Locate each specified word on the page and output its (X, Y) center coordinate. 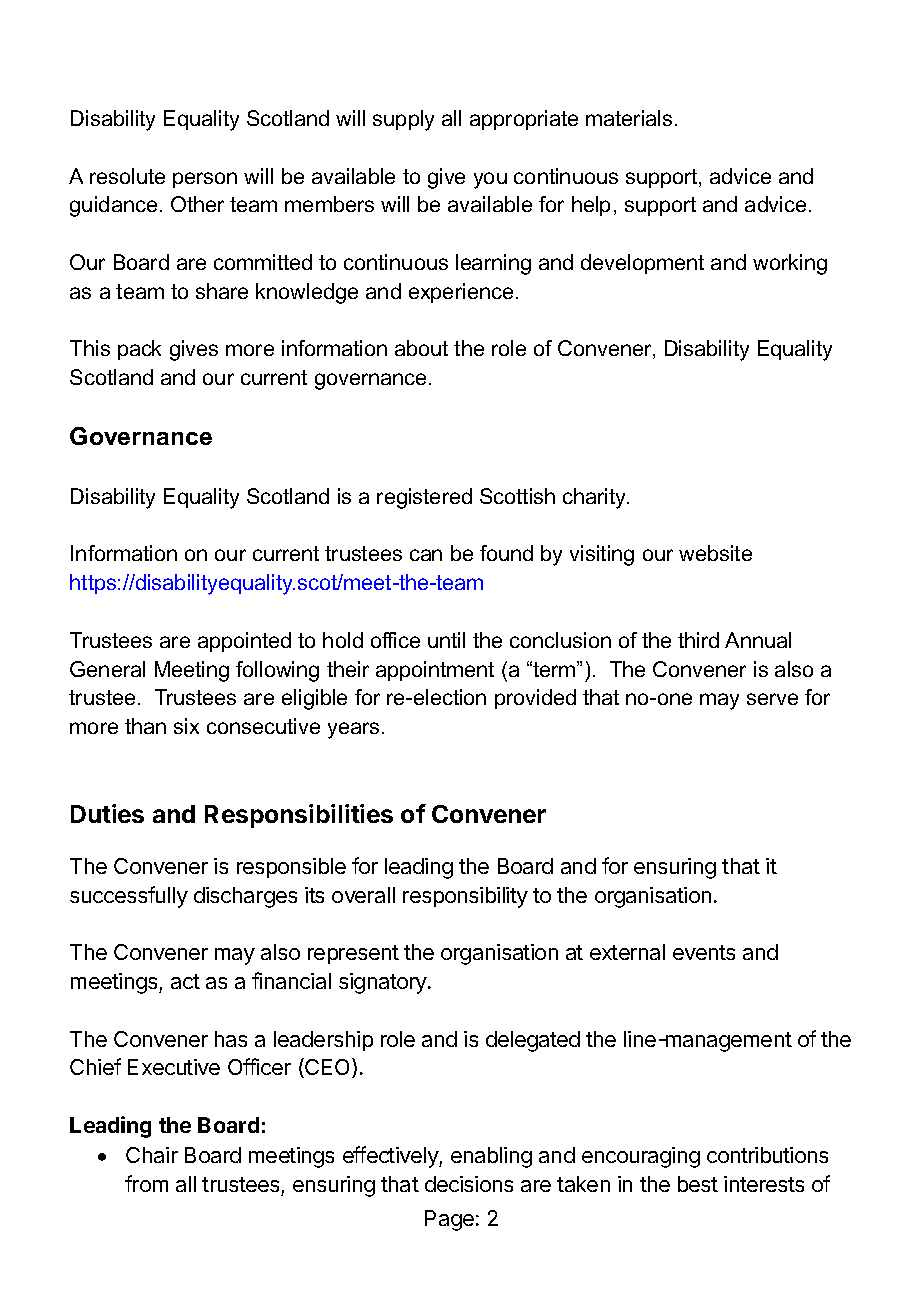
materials (629, 118)
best (698, 1184)
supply (403, 120)
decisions (469, 1184)
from (146, 1183)
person (205, 180)
